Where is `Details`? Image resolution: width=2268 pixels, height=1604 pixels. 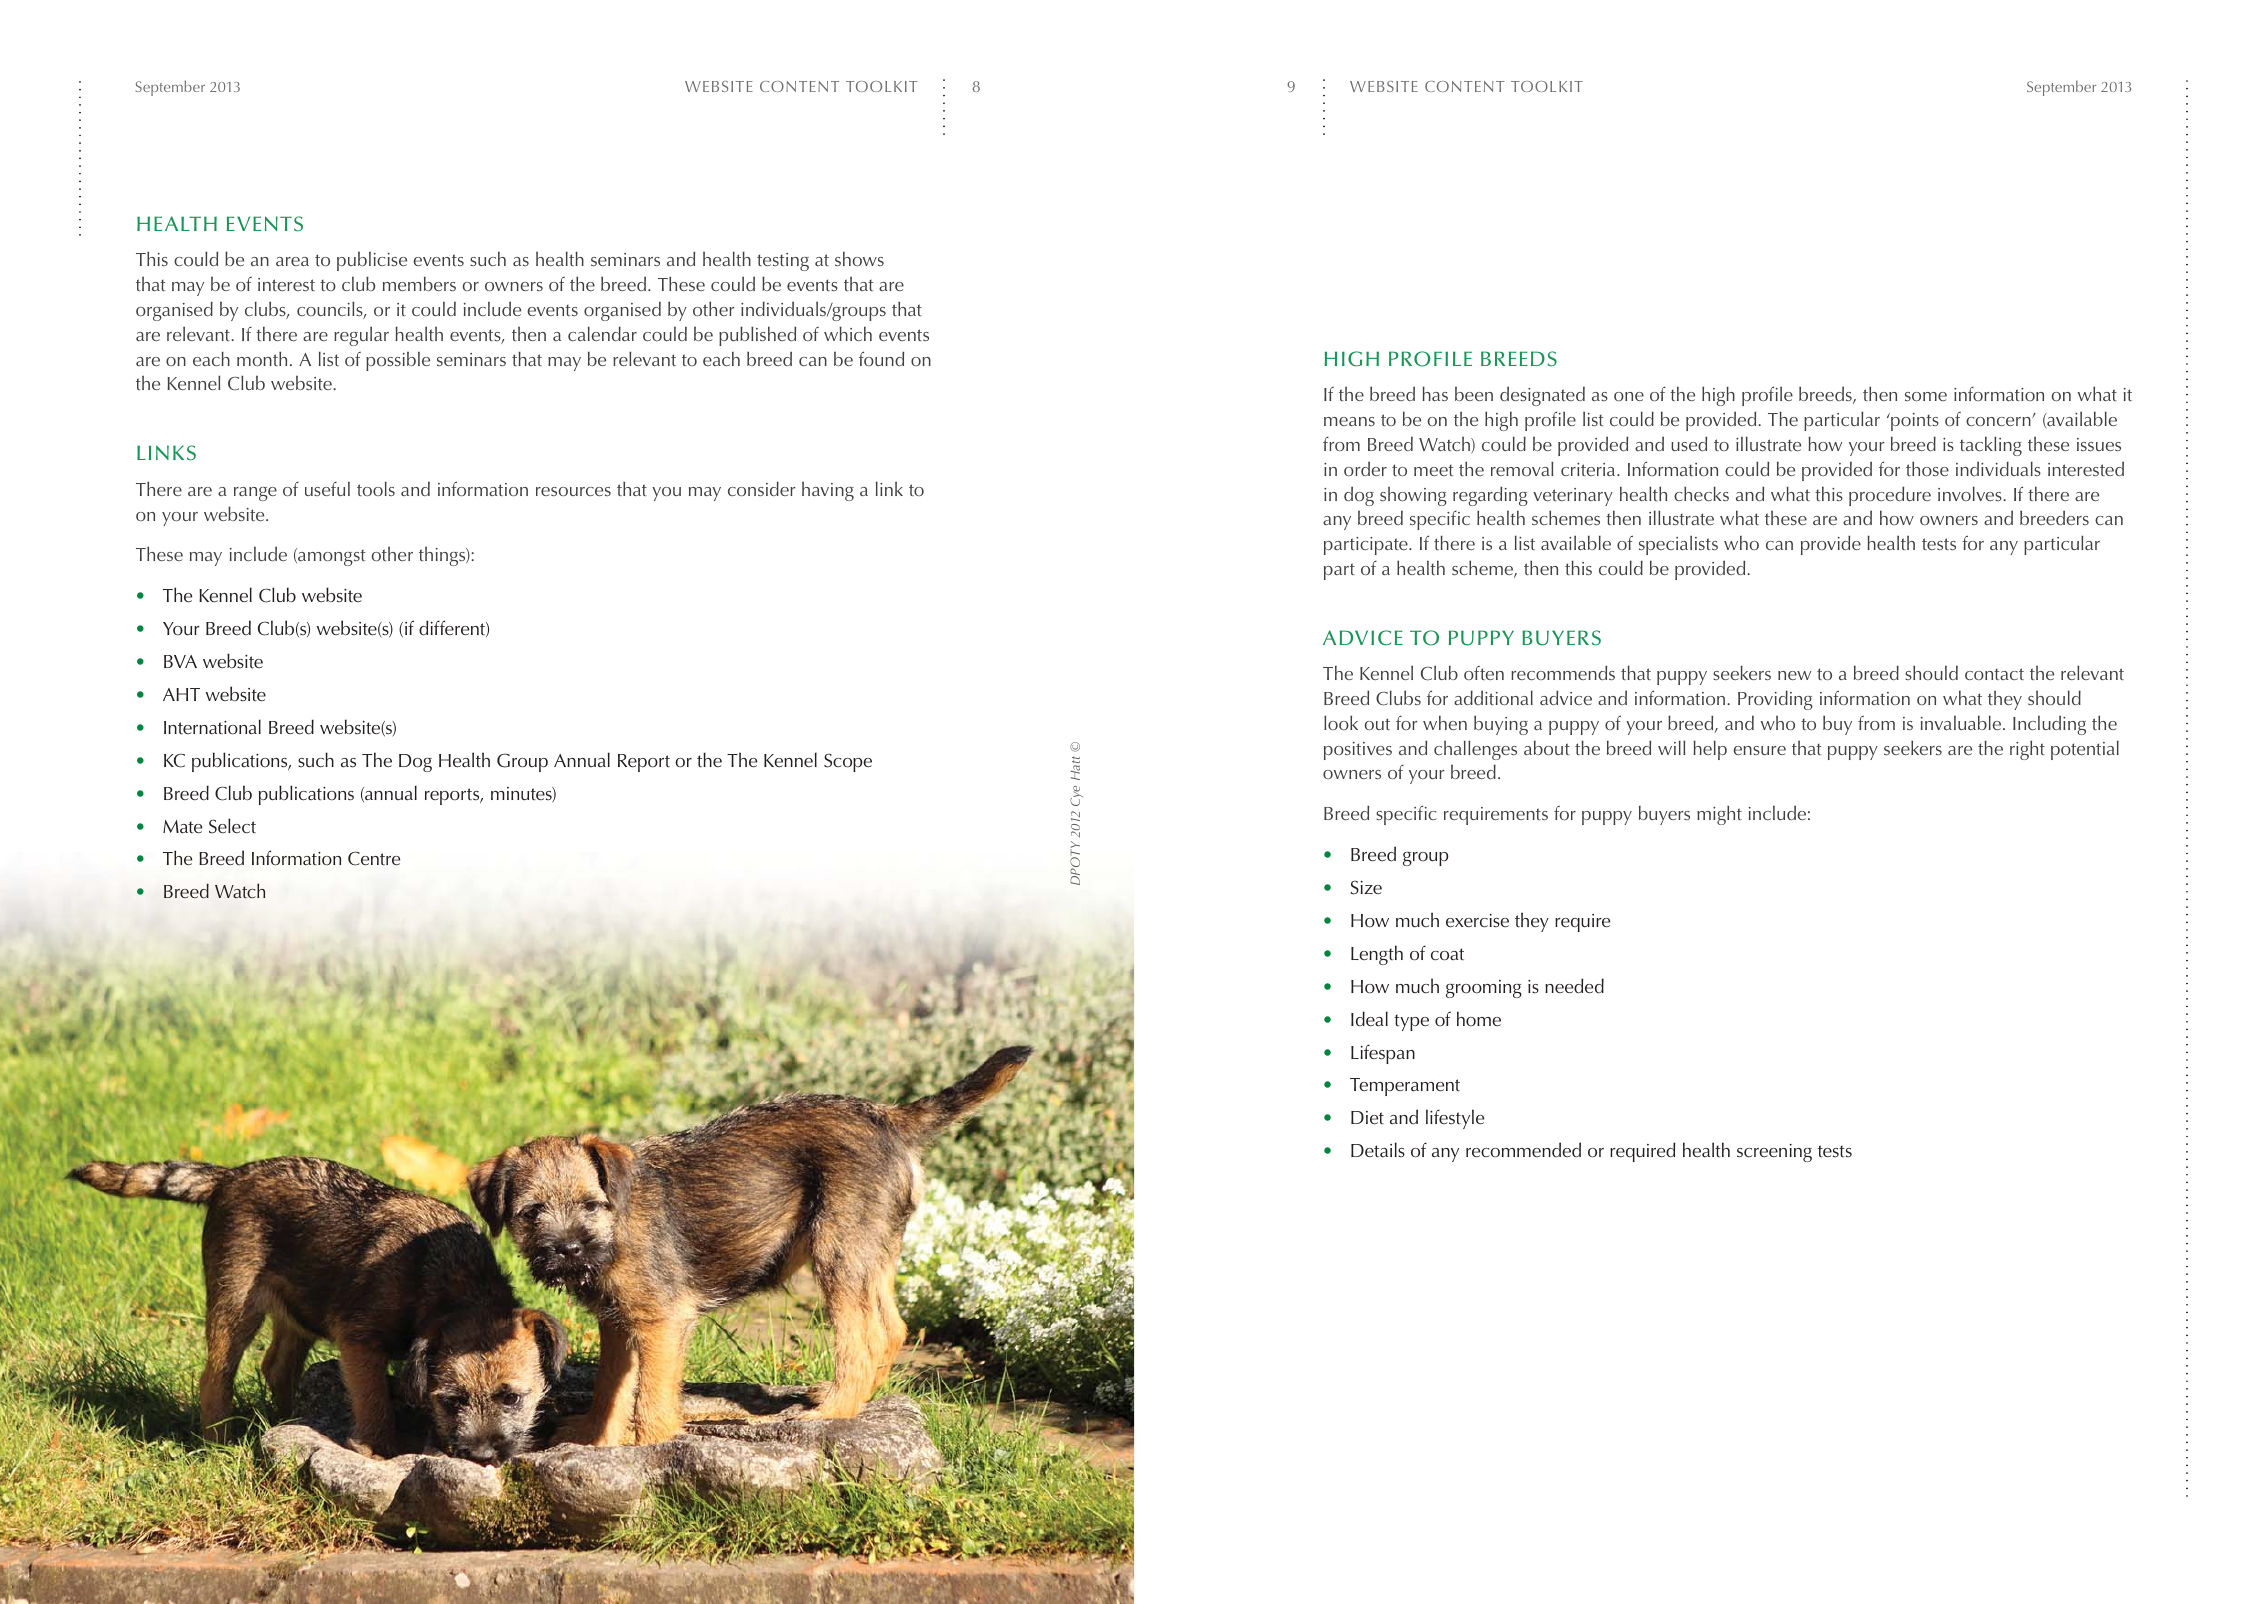
Details is located at coordinates (1378, 1150).
